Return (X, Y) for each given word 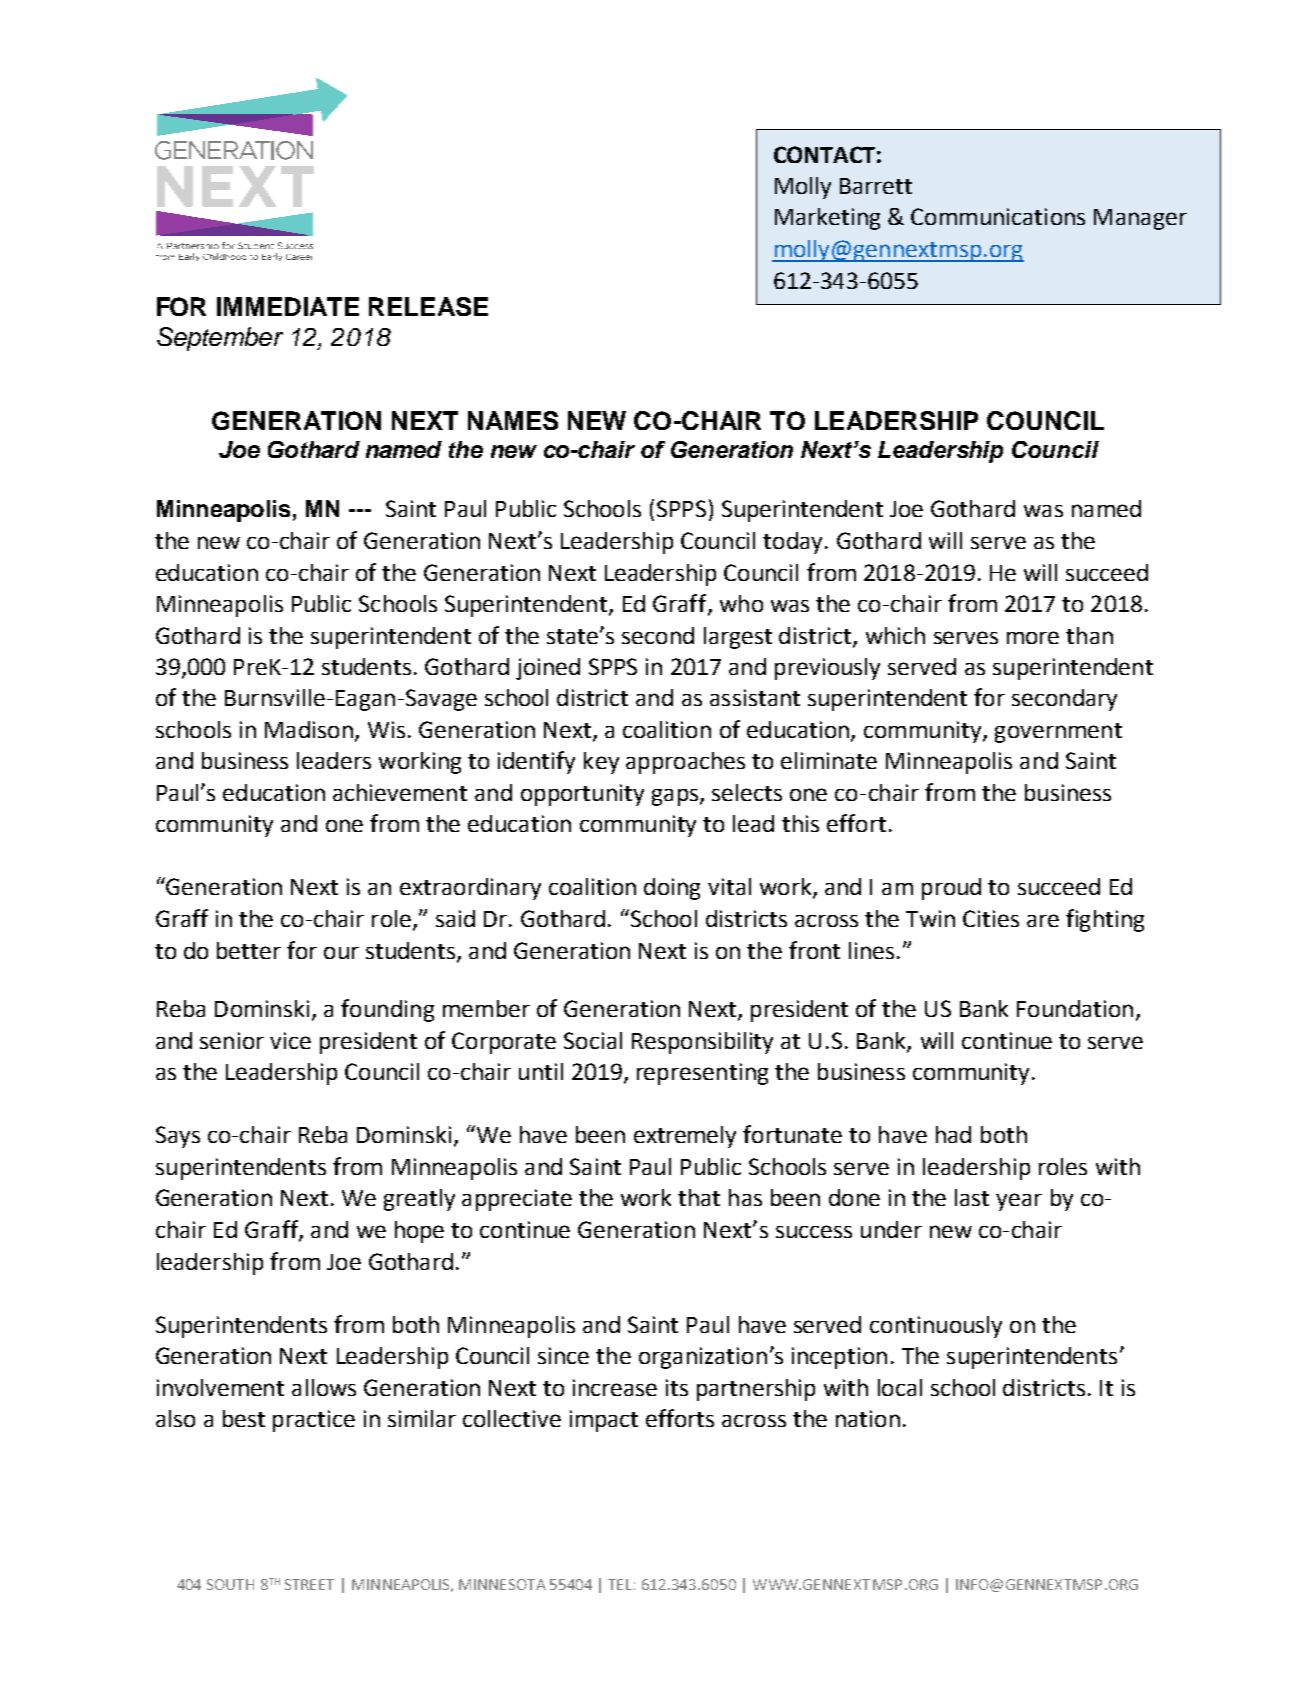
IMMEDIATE (288, 306)
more (1033, 637)
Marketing (827, 219)
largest (738, 638)
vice (290, 1040)
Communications (998, 216)
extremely (685, 1137)
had (953, 1134)
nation (868, 1418)
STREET (309, 1584)
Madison (309, 729)
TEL (621, 1584)
